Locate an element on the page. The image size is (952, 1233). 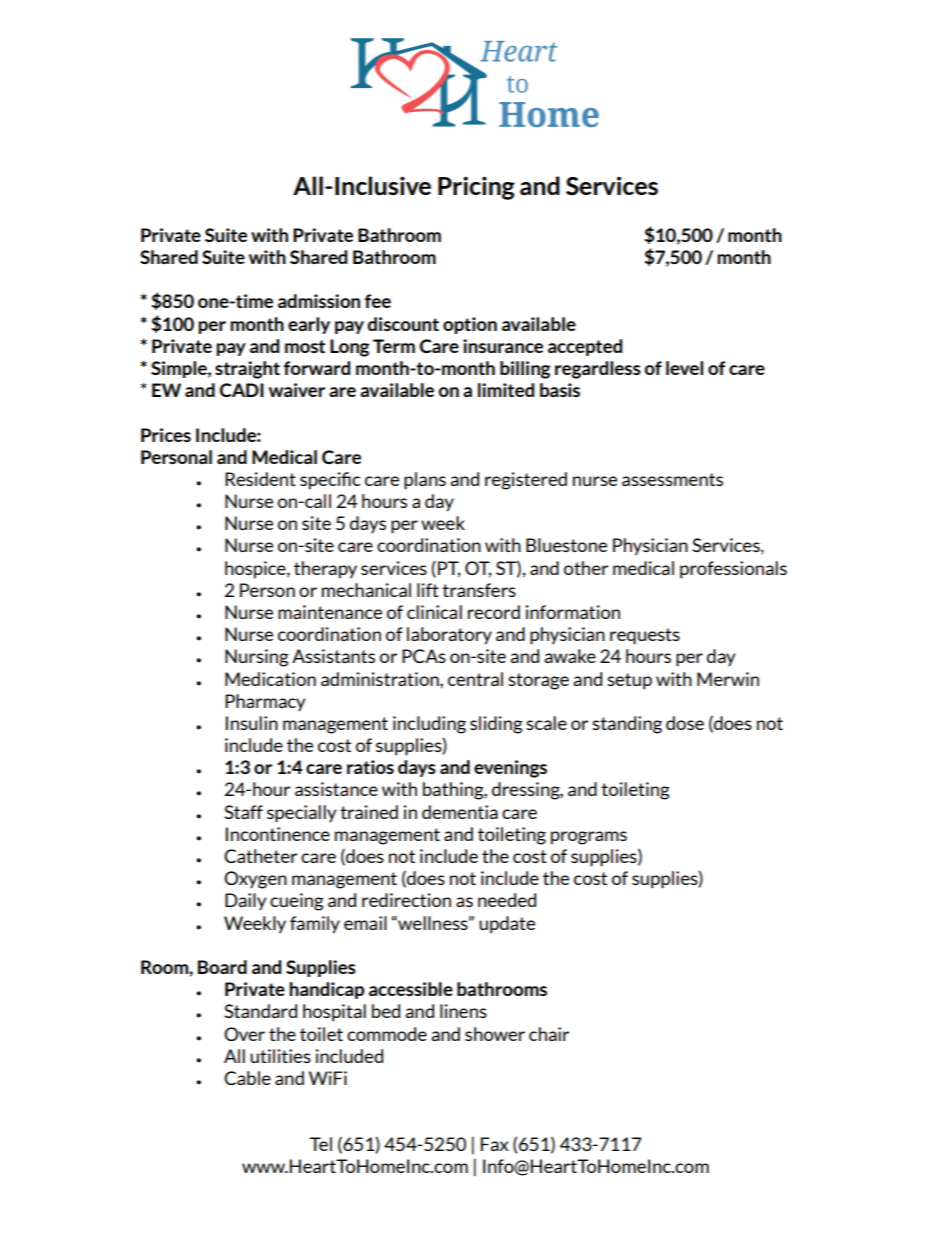
admission is located at coordinates (319, 301).
